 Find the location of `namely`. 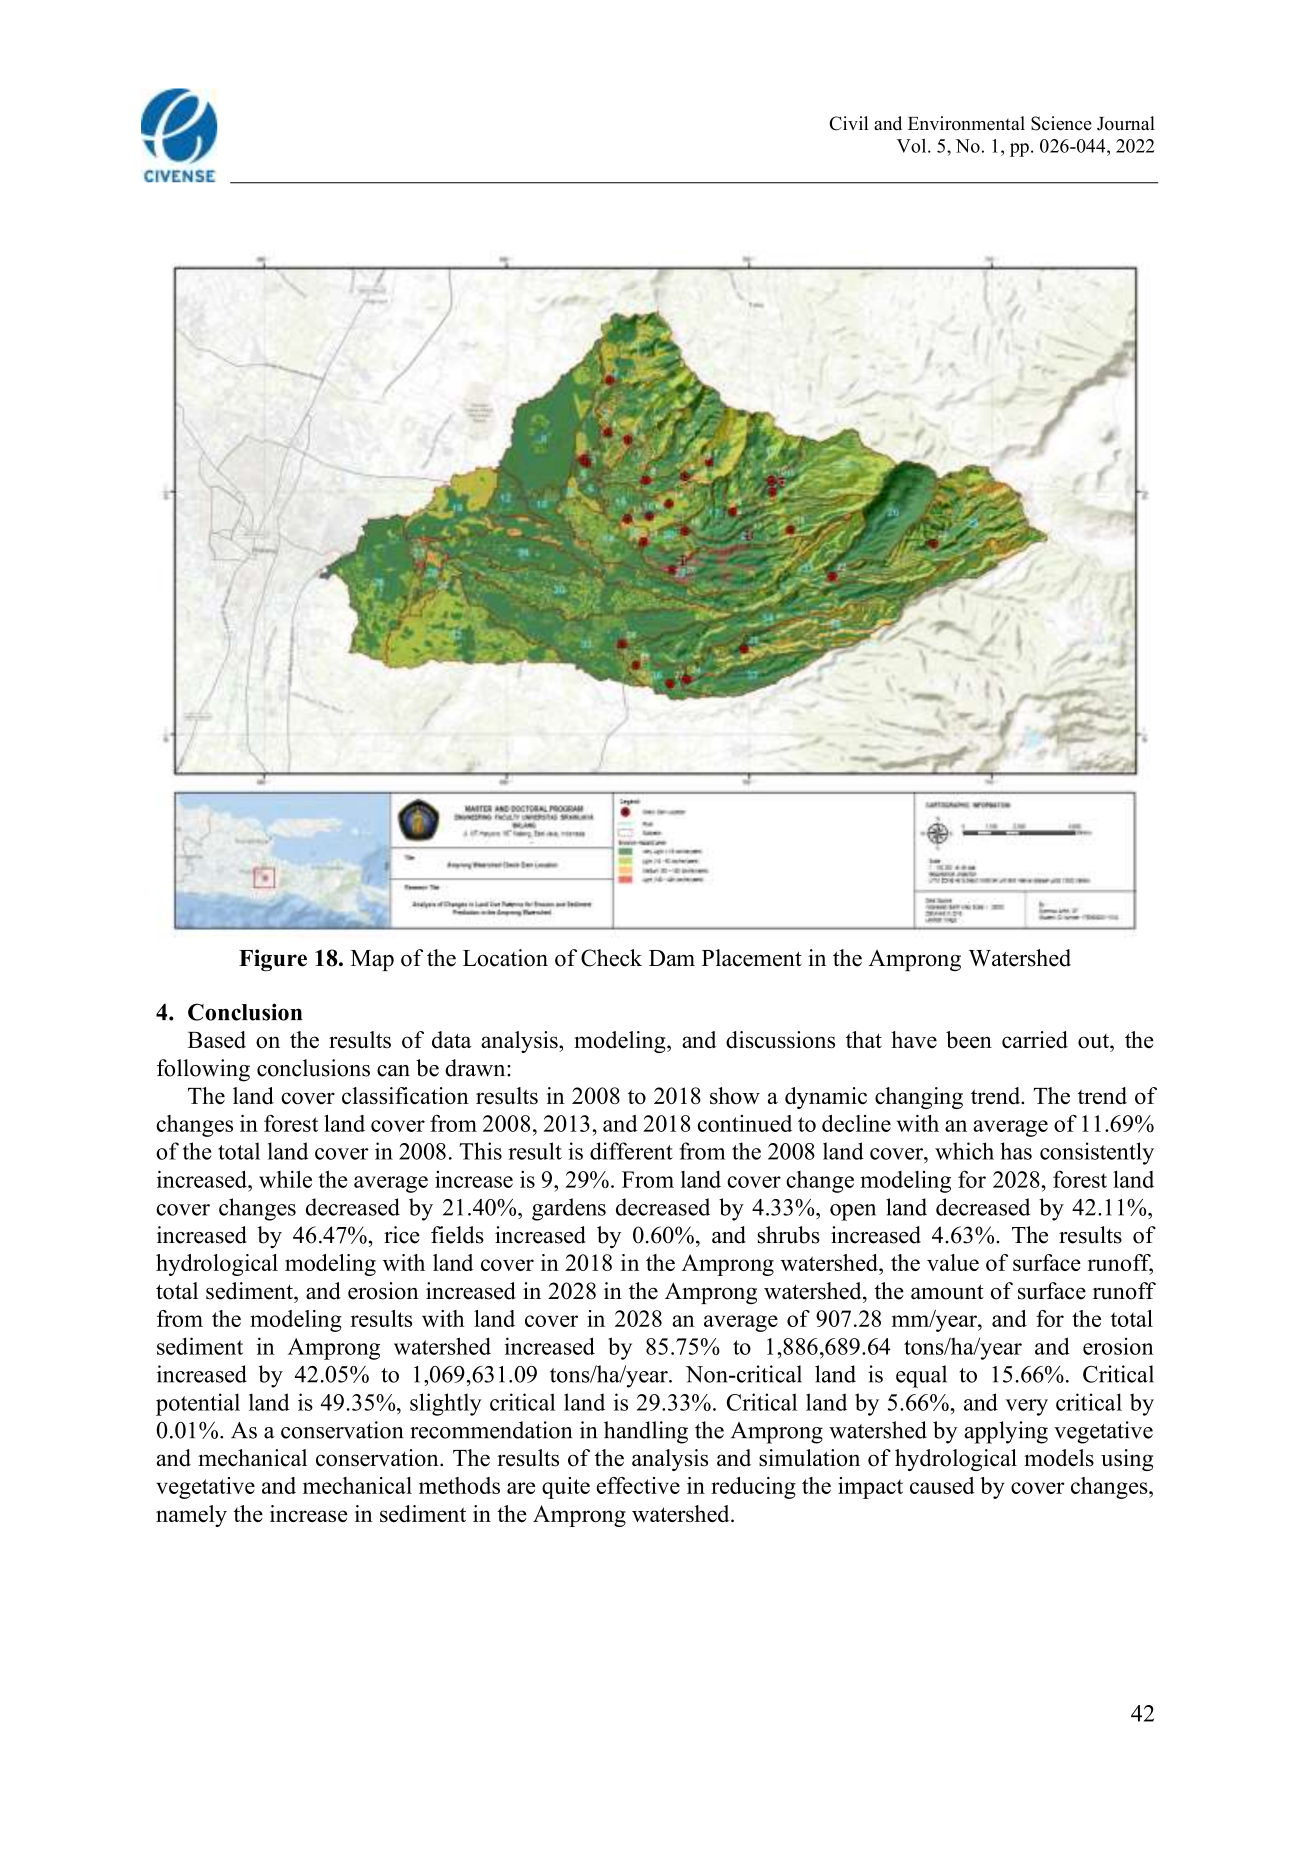

namely is located at coordinates (191, 1516).
